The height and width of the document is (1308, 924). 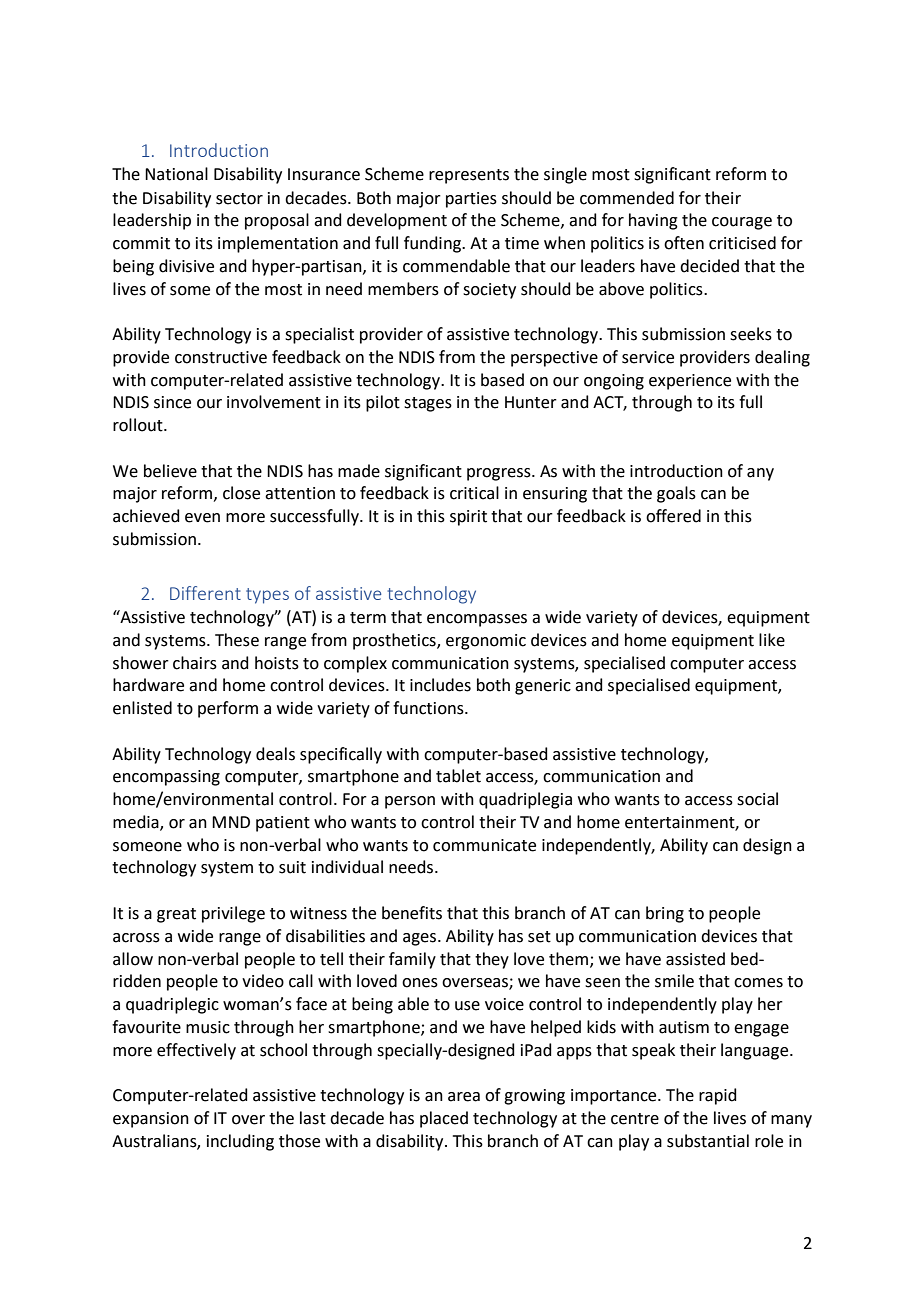 What do you see at coordinates (240, 1142) in the document?
I see `including` at bounding box center [240, 1142].
